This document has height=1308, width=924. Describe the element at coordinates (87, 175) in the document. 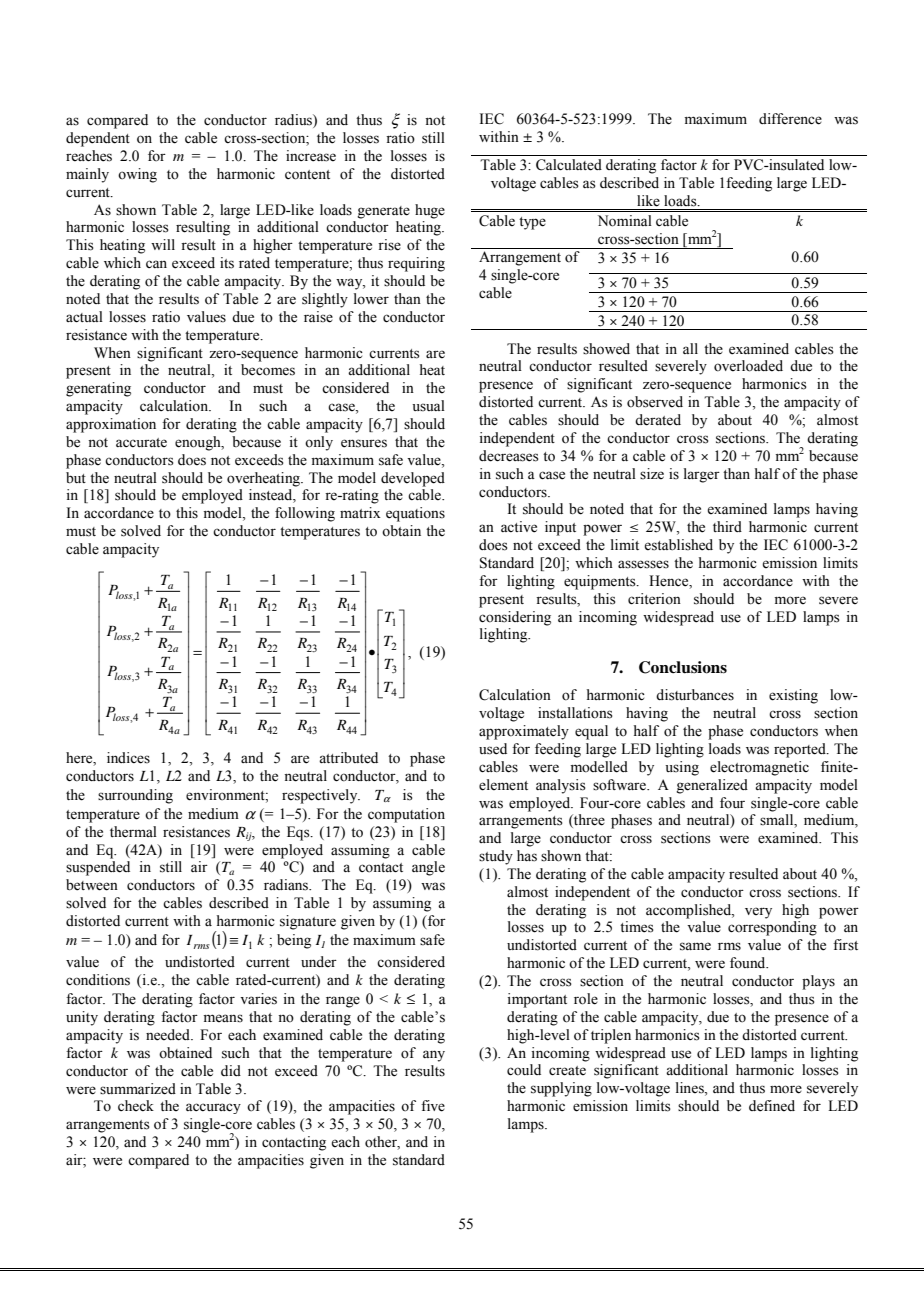

I see `mainly` at that location.
